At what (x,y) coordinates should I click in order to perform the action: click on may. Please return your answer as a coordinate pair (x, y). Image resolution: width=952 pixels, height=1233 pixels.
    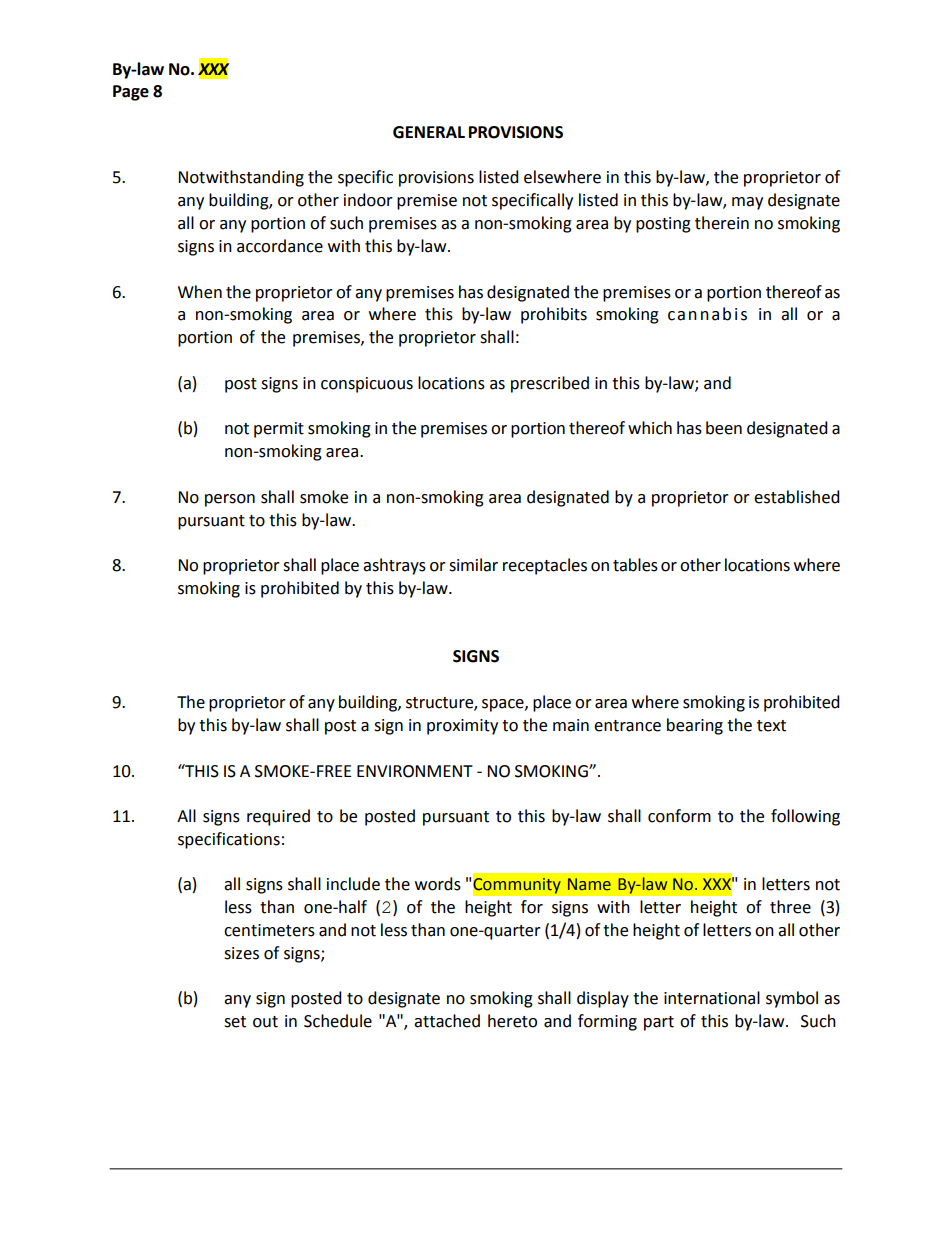
    Looking at the image, I should click on (747, 203).
